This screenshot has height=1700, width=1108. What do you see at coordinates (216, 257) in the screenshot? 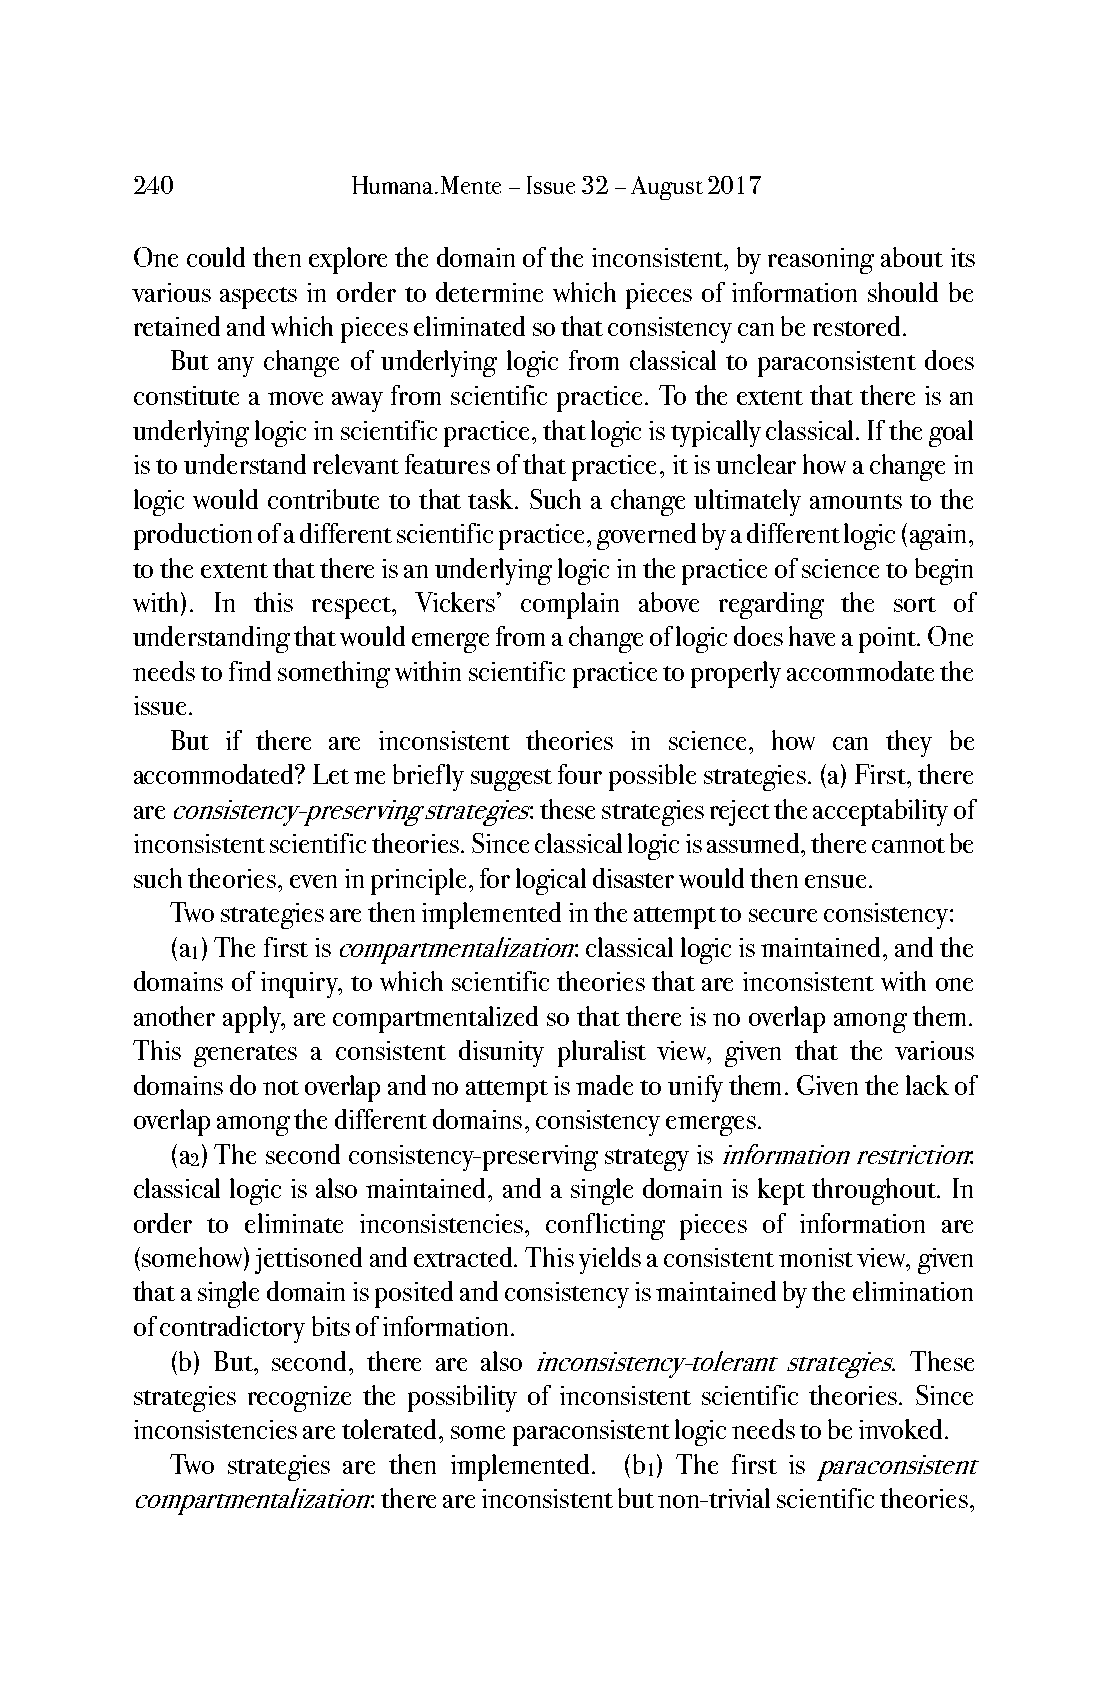
I see `could` at bounding box center [216, 257].
